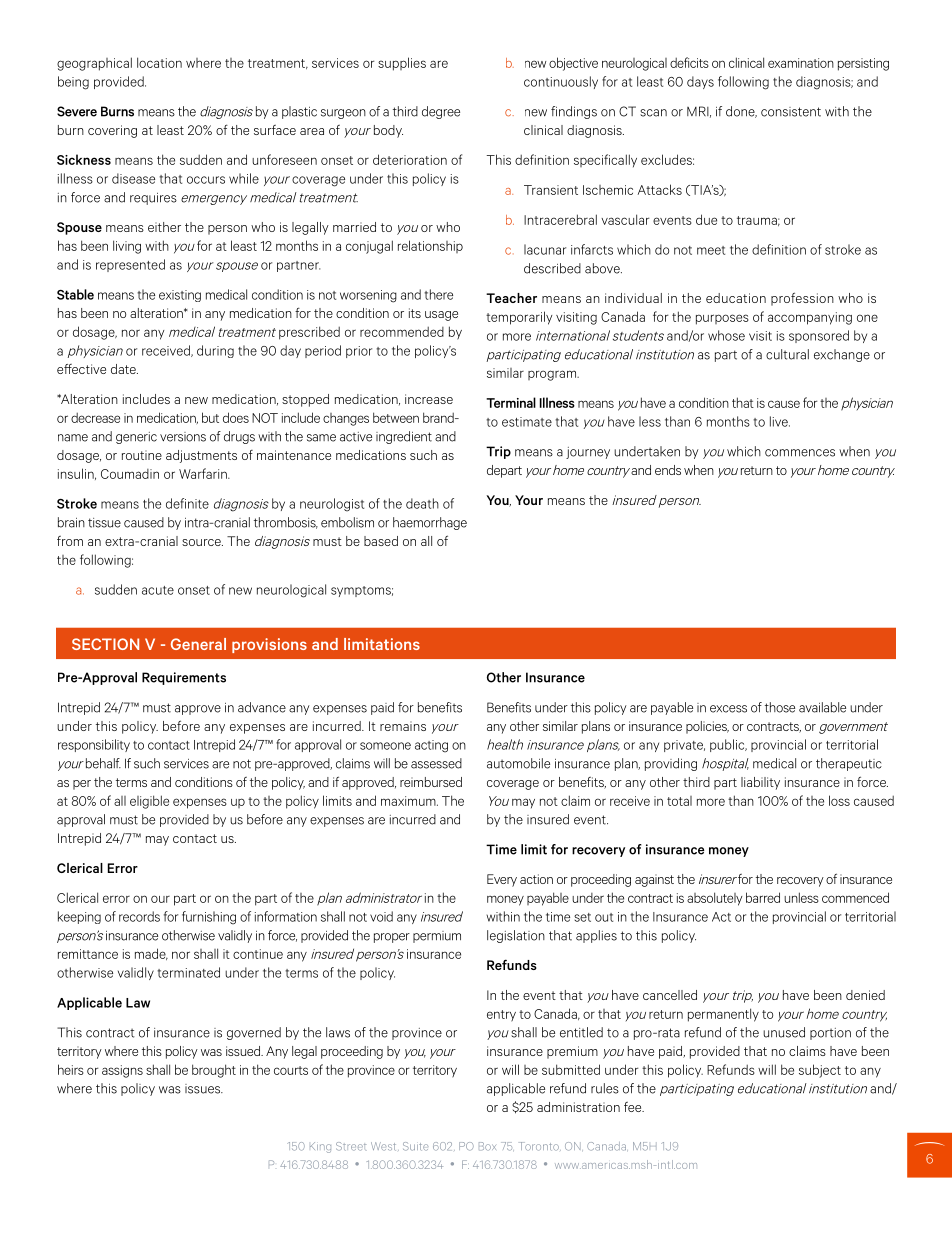 The image size is (952, 1233). I want to click on degree, so click(441, 112).
